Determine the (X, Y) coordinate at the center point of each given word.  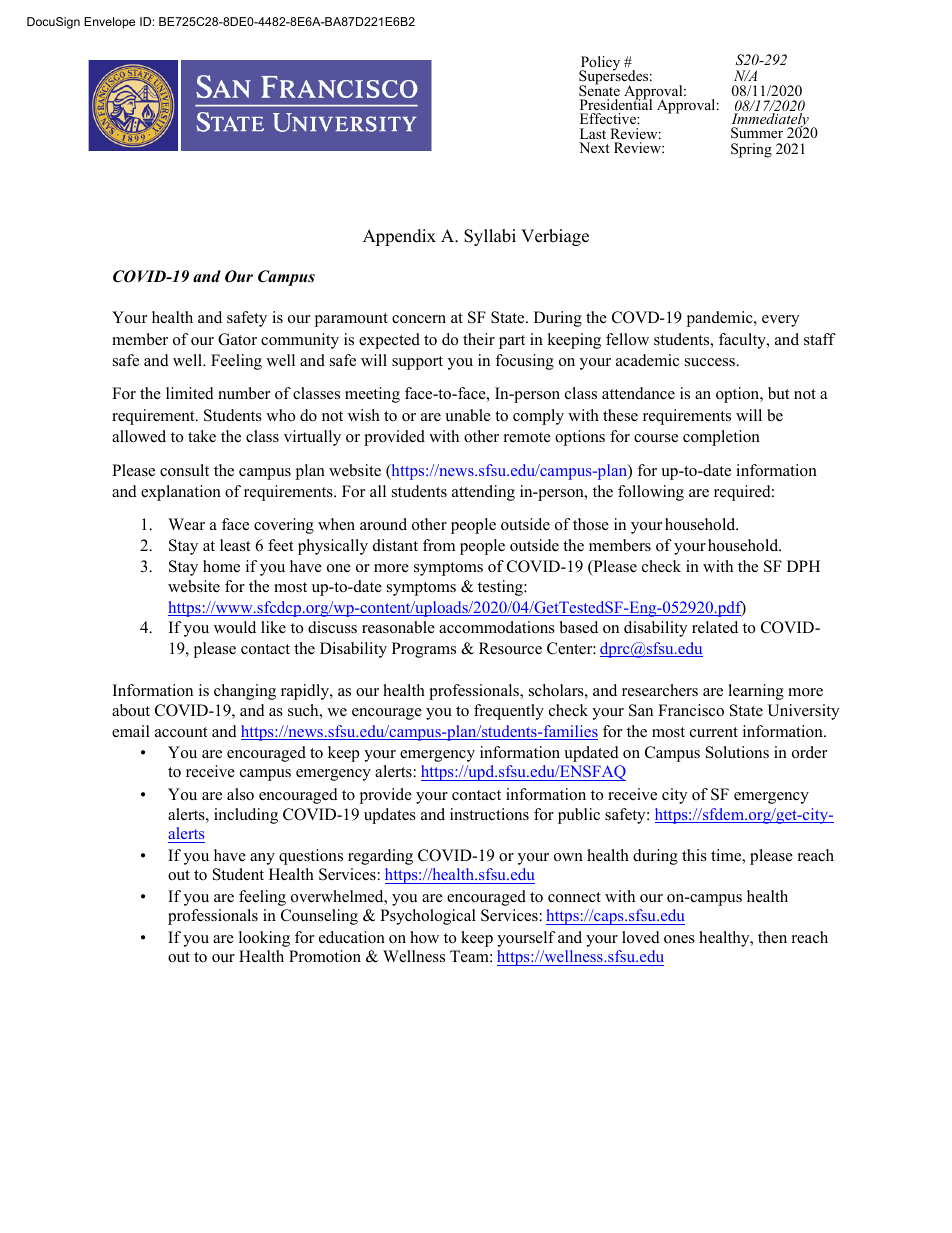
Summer (757, 133)
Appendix (399, 237)
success (711, 362)
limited (190, 393)
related (715, 627)
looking (264, 939)
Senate (599, 89)
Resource (510, 648)
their (479, 339)
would (235, 627)
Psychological (428, 917)
